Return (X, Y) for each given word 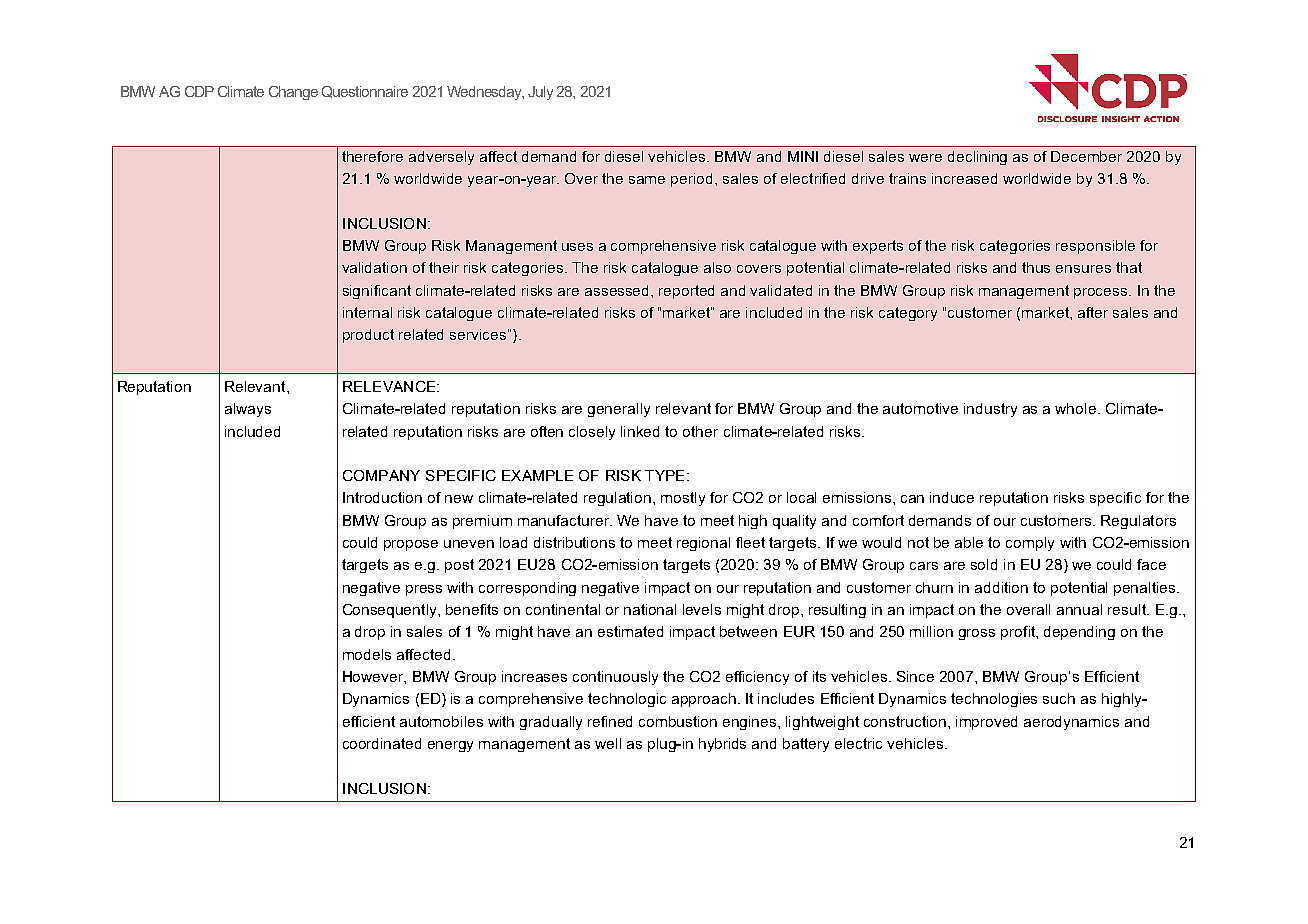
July (540, 93)
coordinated (382, 743)
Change (293, 93)
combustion (678, 721)
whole (1077, 408)
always (248, 410)
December (1086, 156)
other (700, 431)
